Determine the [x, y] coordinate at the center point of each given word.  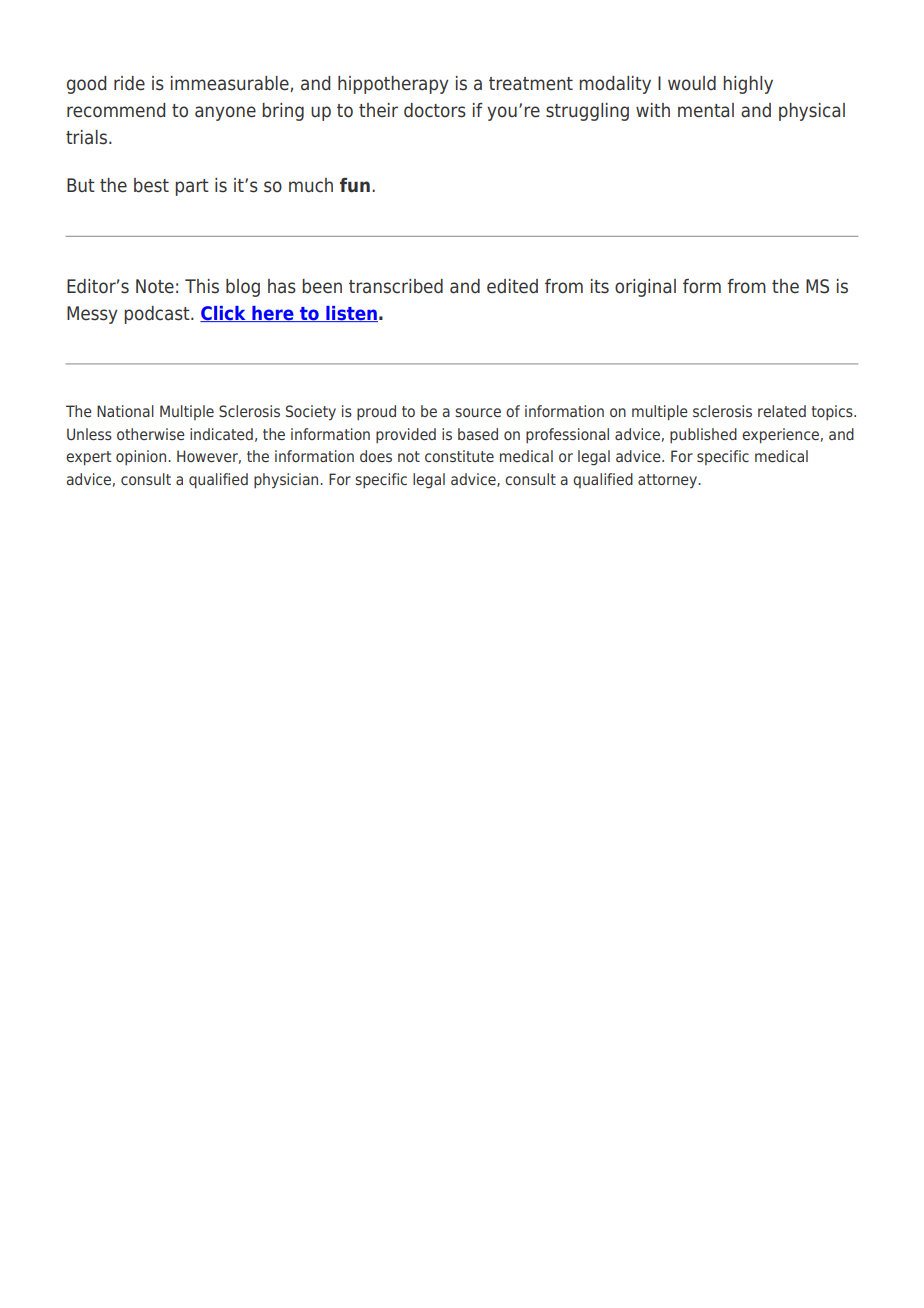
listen [351, 314]
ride [129, 83]
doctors [435, 110]
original [645, 288]
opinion [142, 457]
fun [355, 185]
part [192, 187]
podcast [158, 315]
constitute [459, 456]
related [782, 411]
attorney [669, 481]
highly [748, 85]
